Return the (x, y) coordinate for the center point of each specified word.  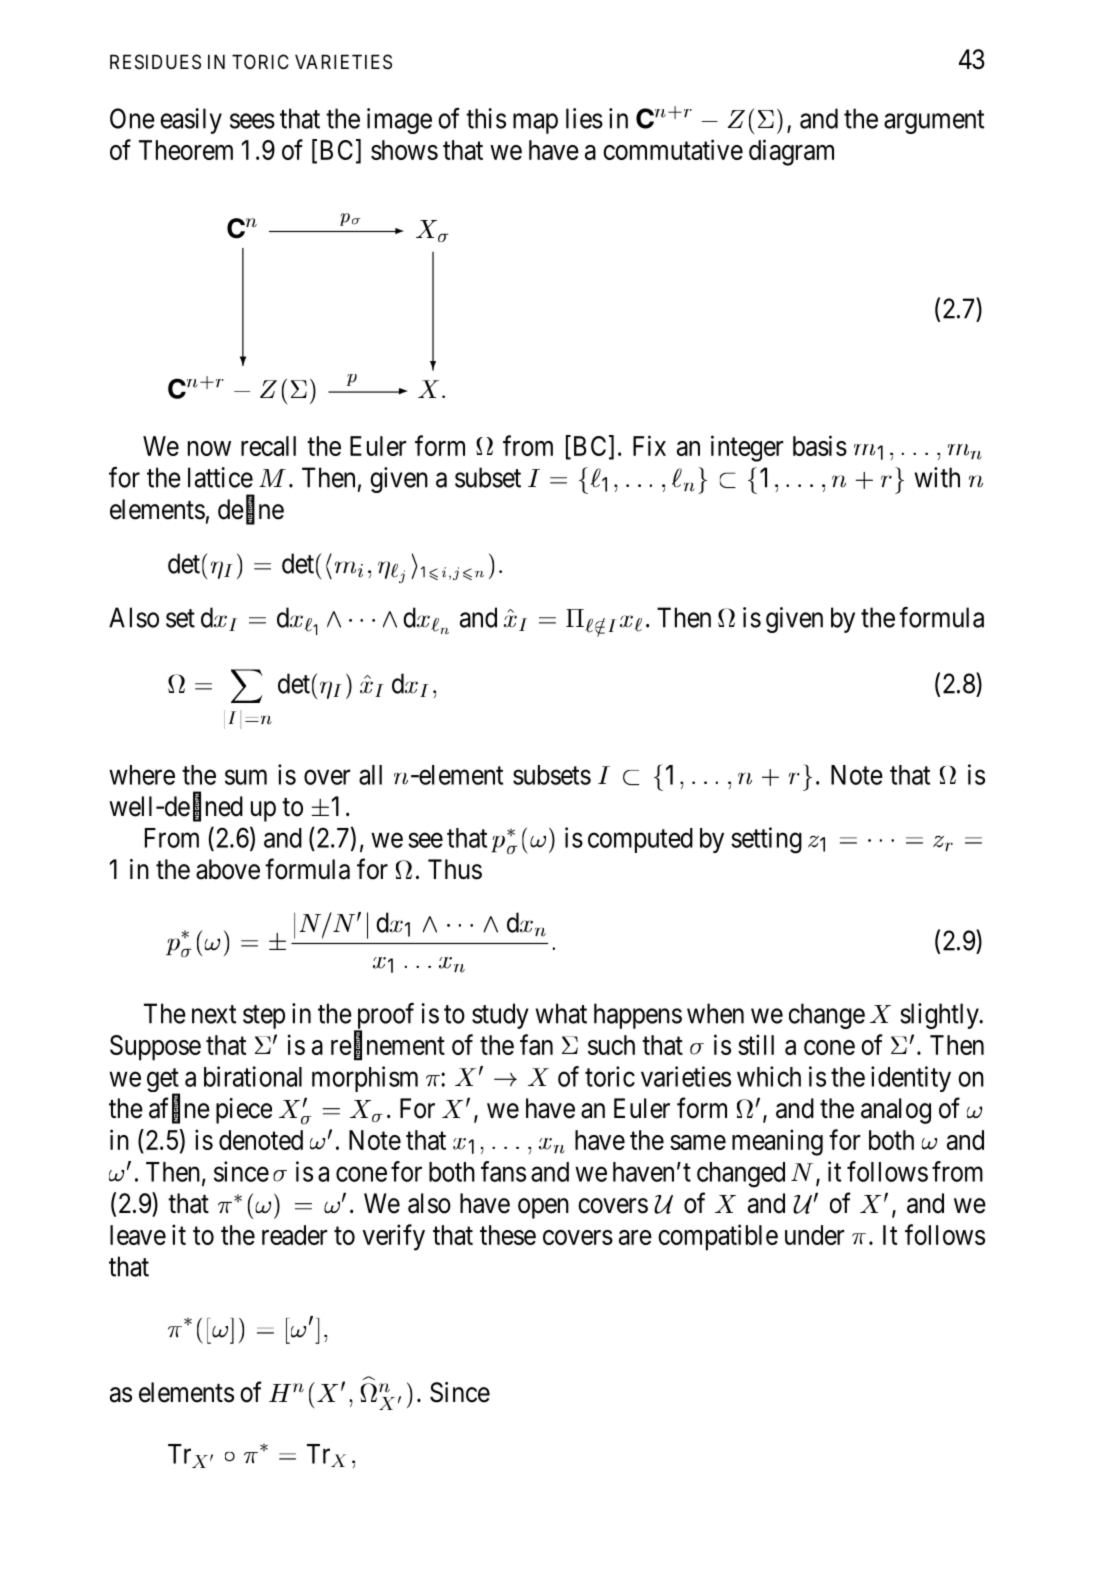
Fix (649, 445)
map (535, 124)
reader (295, 1235)
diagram (791, 152)
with (937, 477)
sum (246, 777)
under (815, 1235)
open (543, 1208)
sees (252, 121)
